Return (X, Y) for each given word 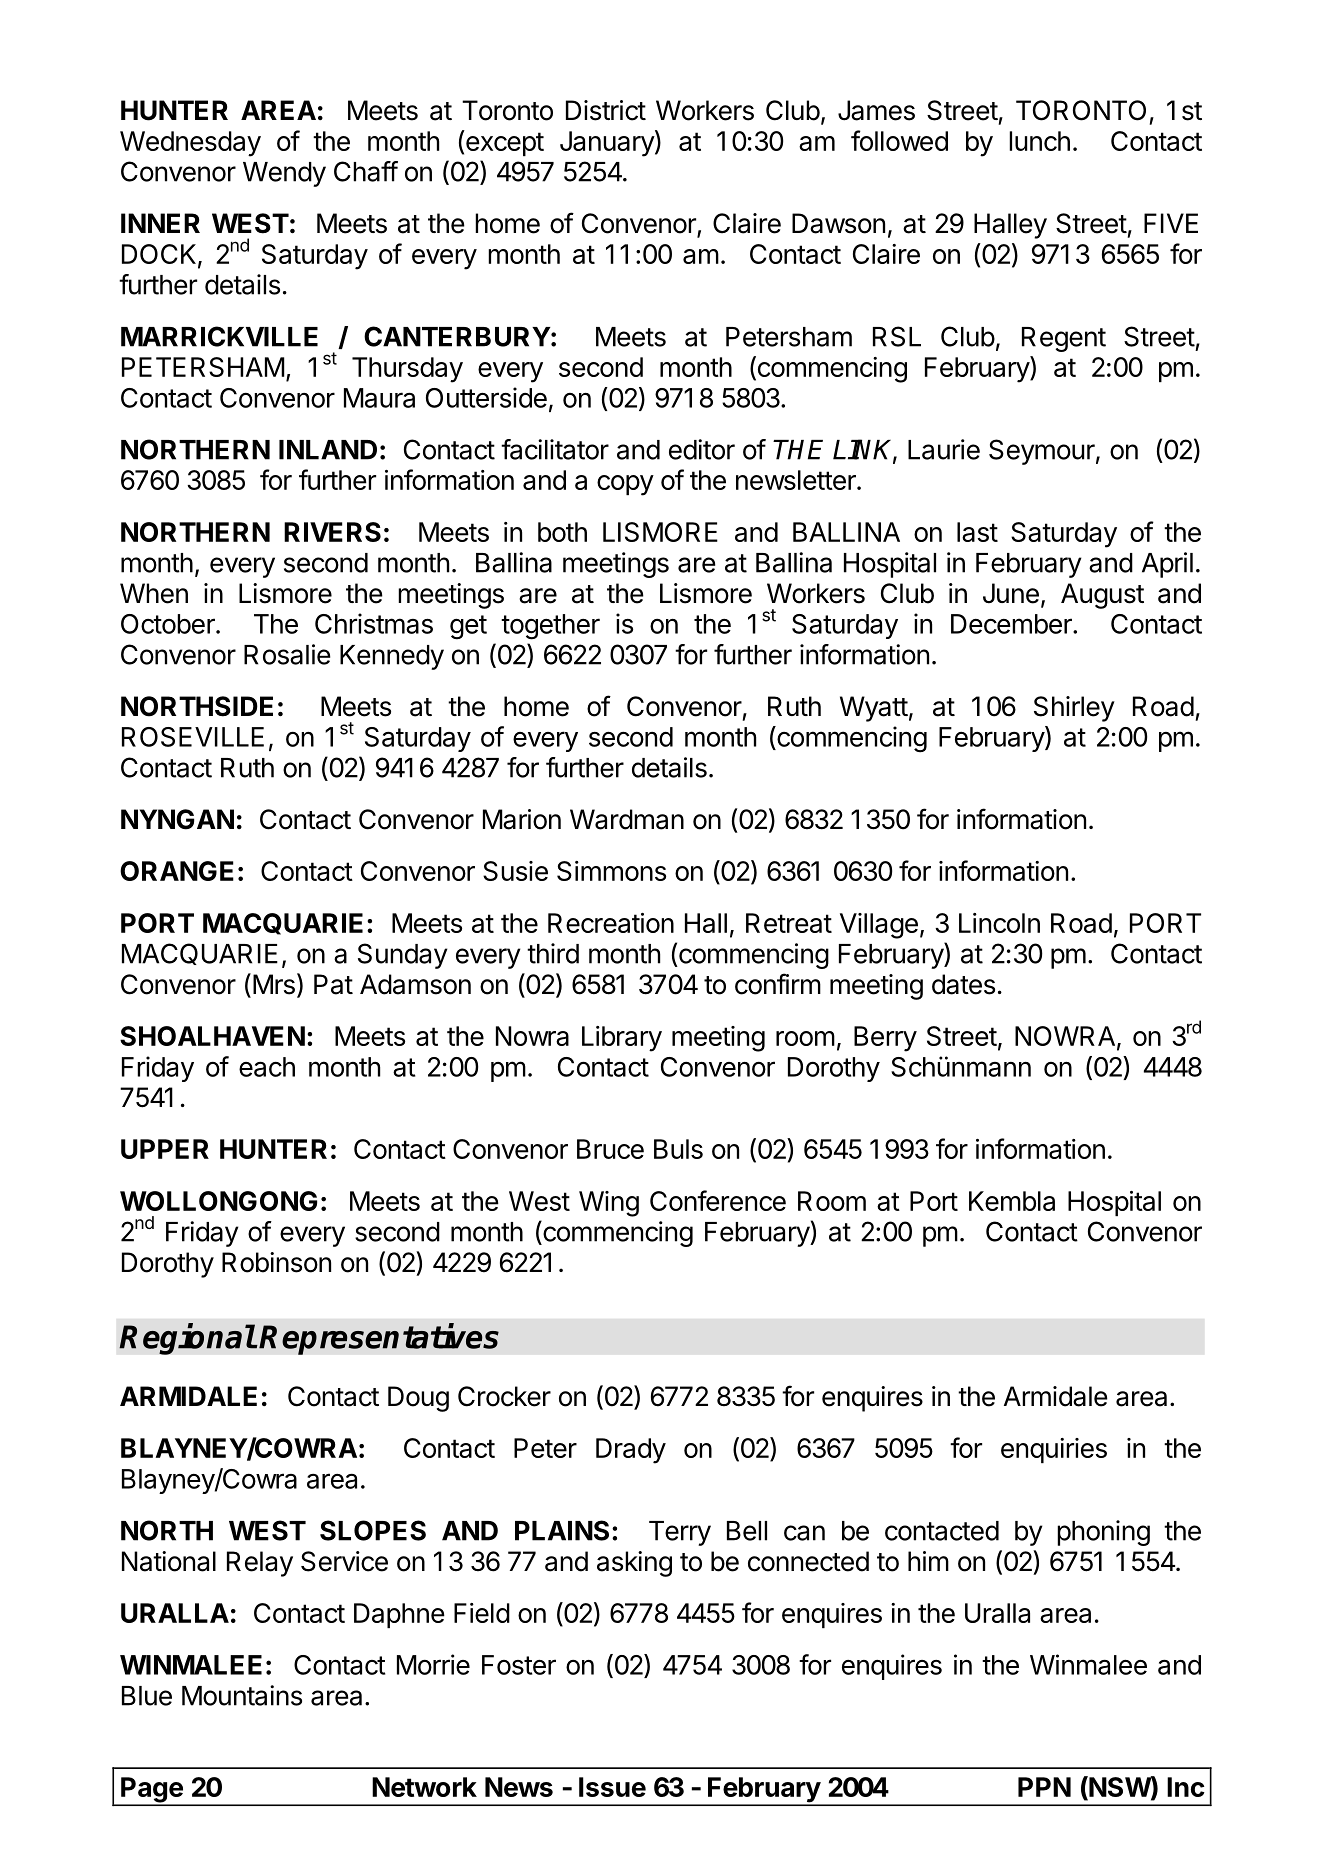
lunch (1039, 141)
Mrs (274, 984)
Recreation (611, 923)
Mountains (242, 1695)
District (606, 110)
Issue (612, 1787)
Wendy (284, 174)
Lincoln (999, 923)
